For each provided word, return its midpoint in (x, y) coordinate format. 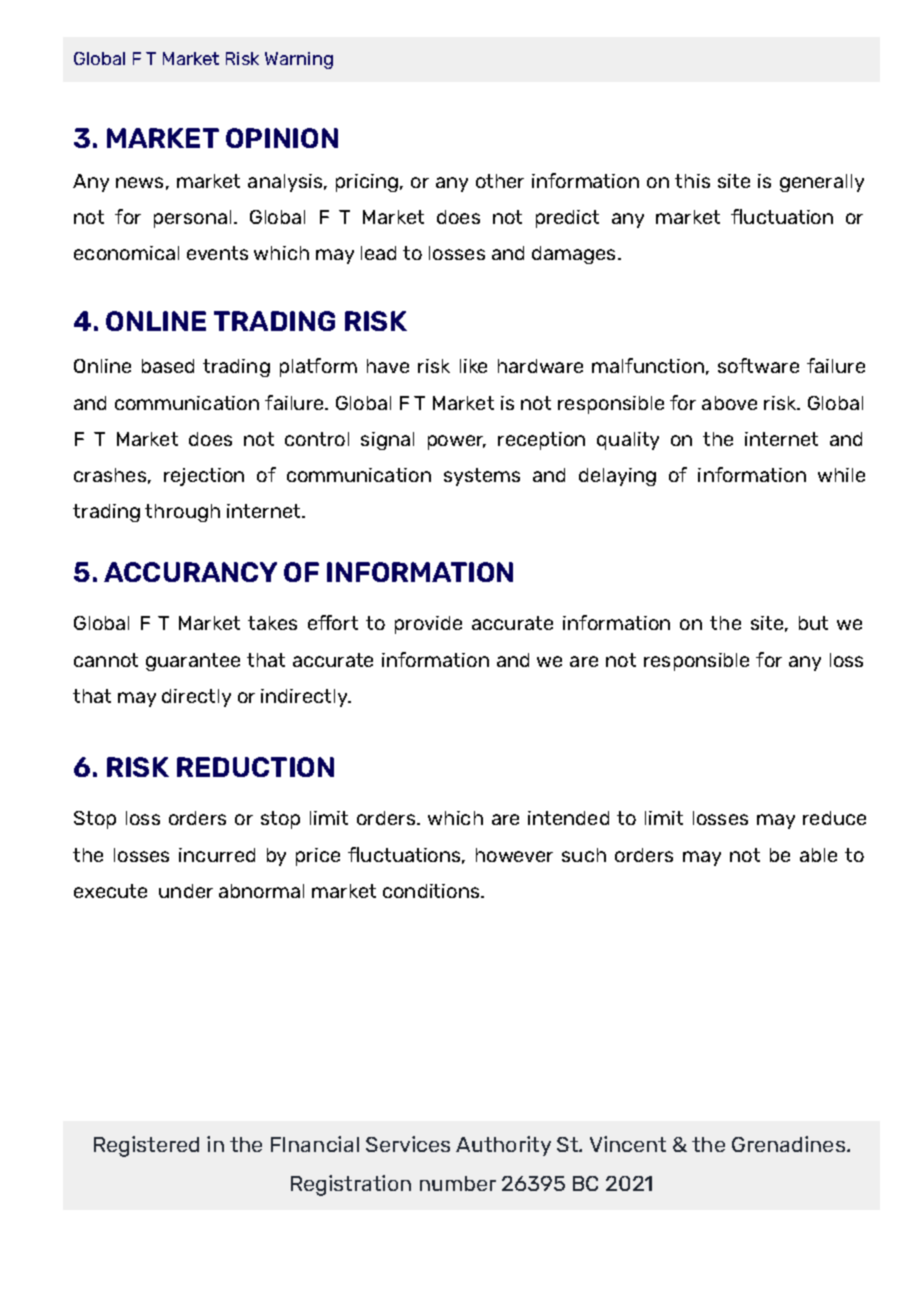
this (692, 181)
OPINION (282, 138)
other (500, 181)
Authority (503, 1146)
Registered (146, 1146)
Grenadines (790, 1144)
